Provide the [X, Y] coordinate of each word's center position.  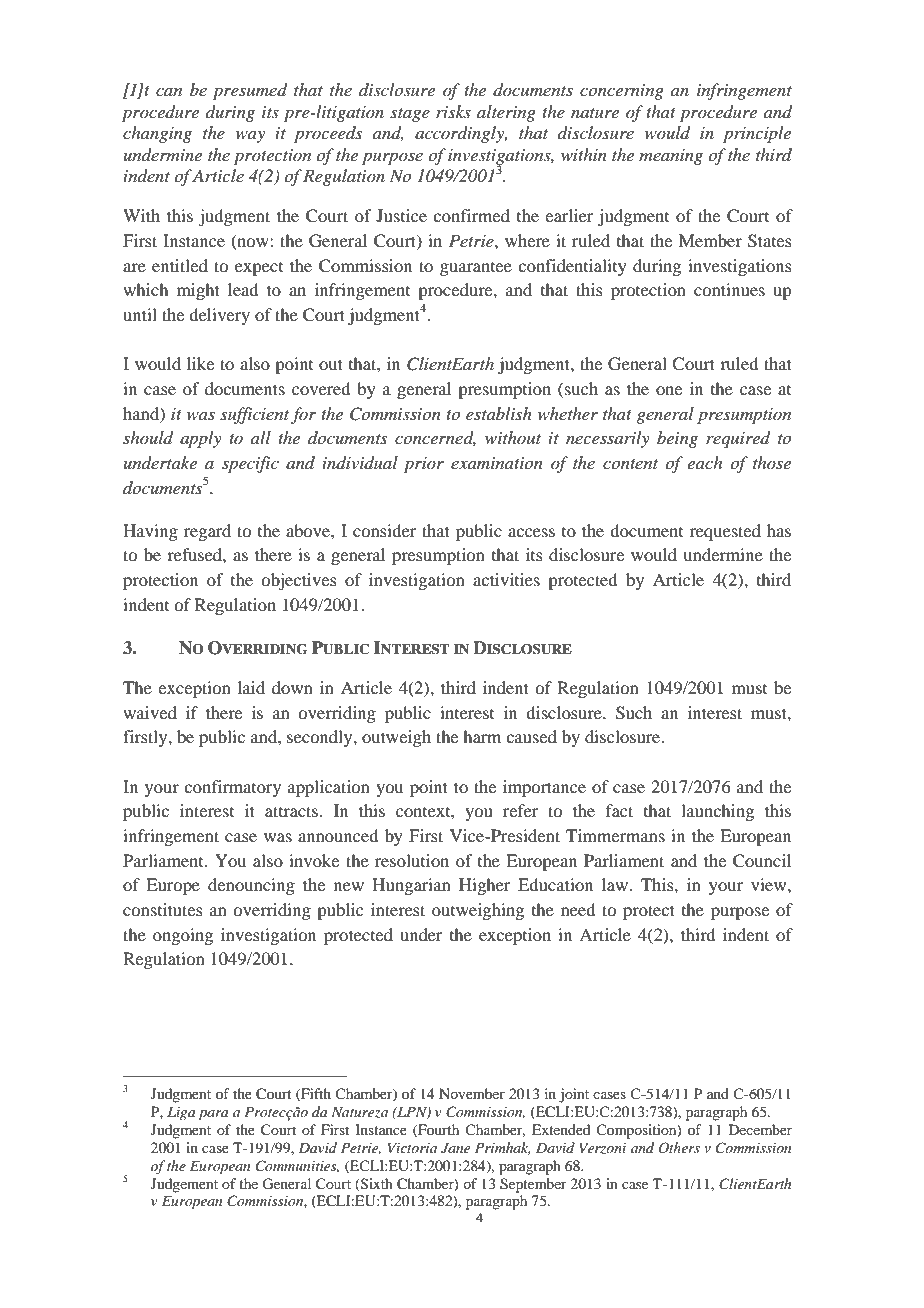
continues [729, 289]
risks [453, 111]
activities [506, 579]
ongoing [183, 936]
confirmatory [232, 788]
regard [207, 532]
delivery [219, 316]
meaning [671, 157]
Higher [485, 886]
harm [482, 736]
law [616, 884]
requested [725, 532]
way [250, 137]
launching [717, 812]
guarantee [476, 269]
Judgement [184, 1185]
